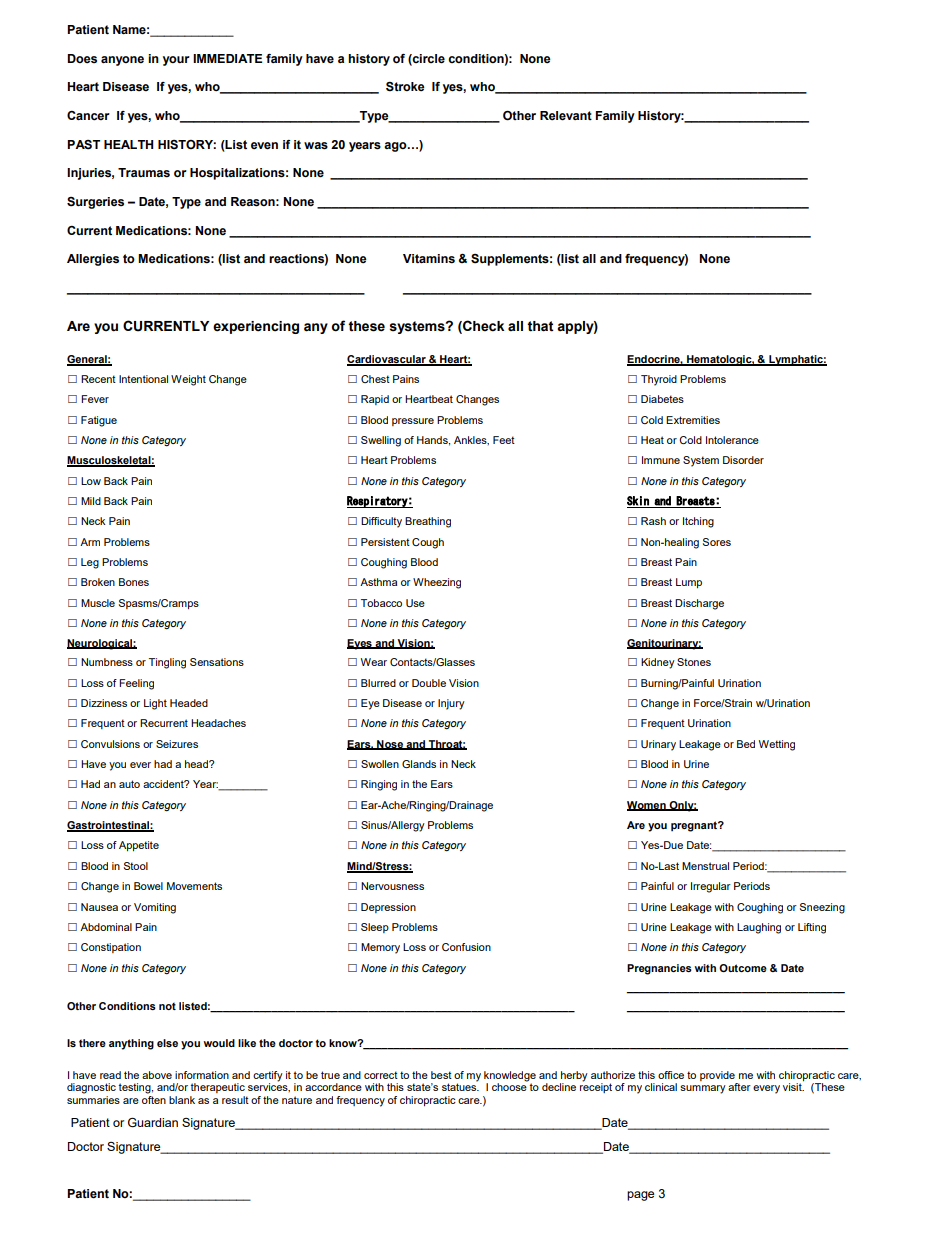 This screenshot has width=952, height=1233. What do you see at coordinates (129, 784) in the screenshot?
I see `auto` at bounding box center [129, 784].
